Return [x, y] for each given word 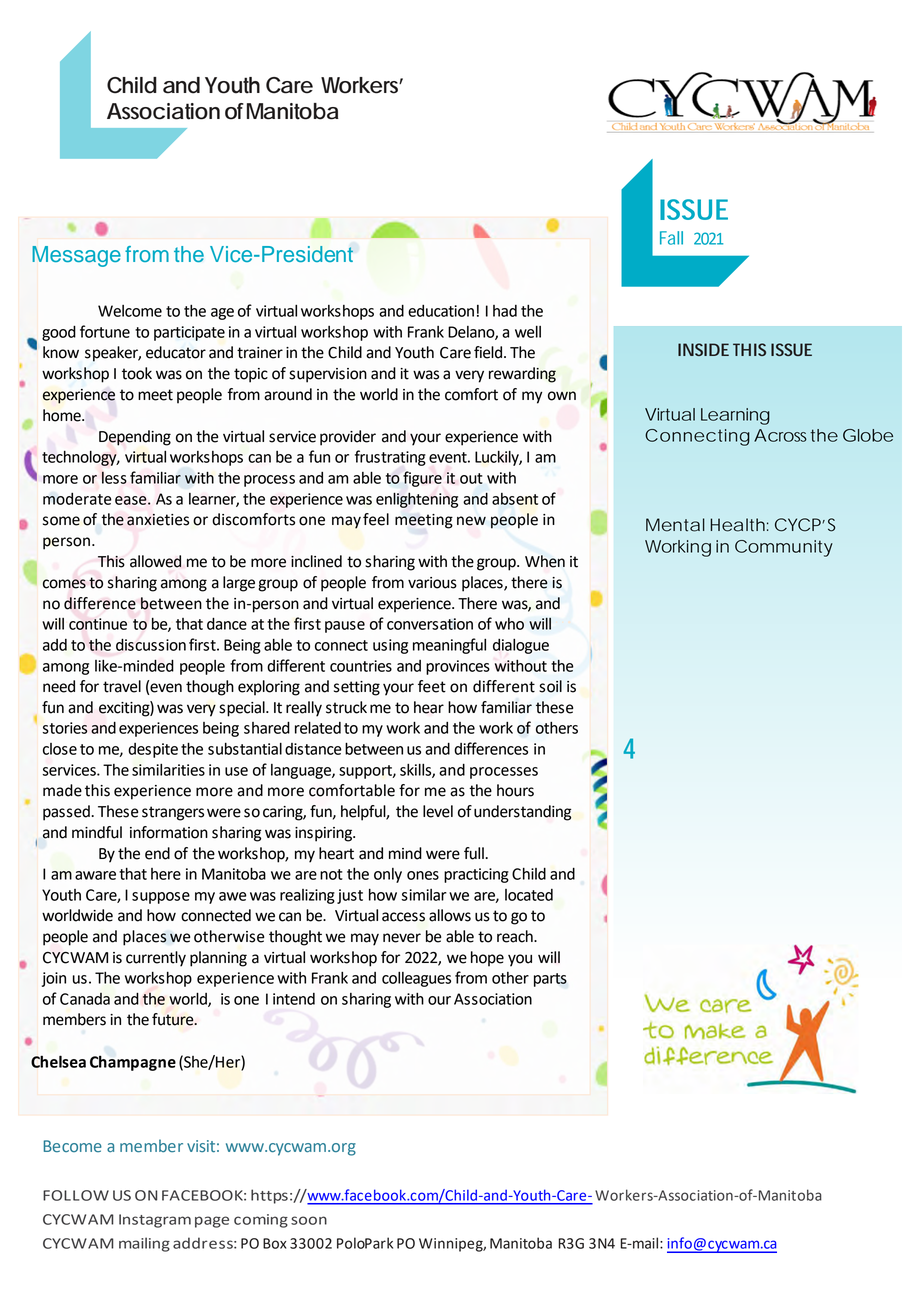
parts [550, 980]
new [471, 521]
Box [274, 1243]
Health [738, 525]
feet [432, 686]
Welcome [130, 311]
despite [153, 750]
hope [487, 959]
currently [156, 959]
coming [261, 1221]
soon [309, 1220]
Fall [671, 238]
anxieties [158, 520]
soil [550, 686]
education [441, 311]
